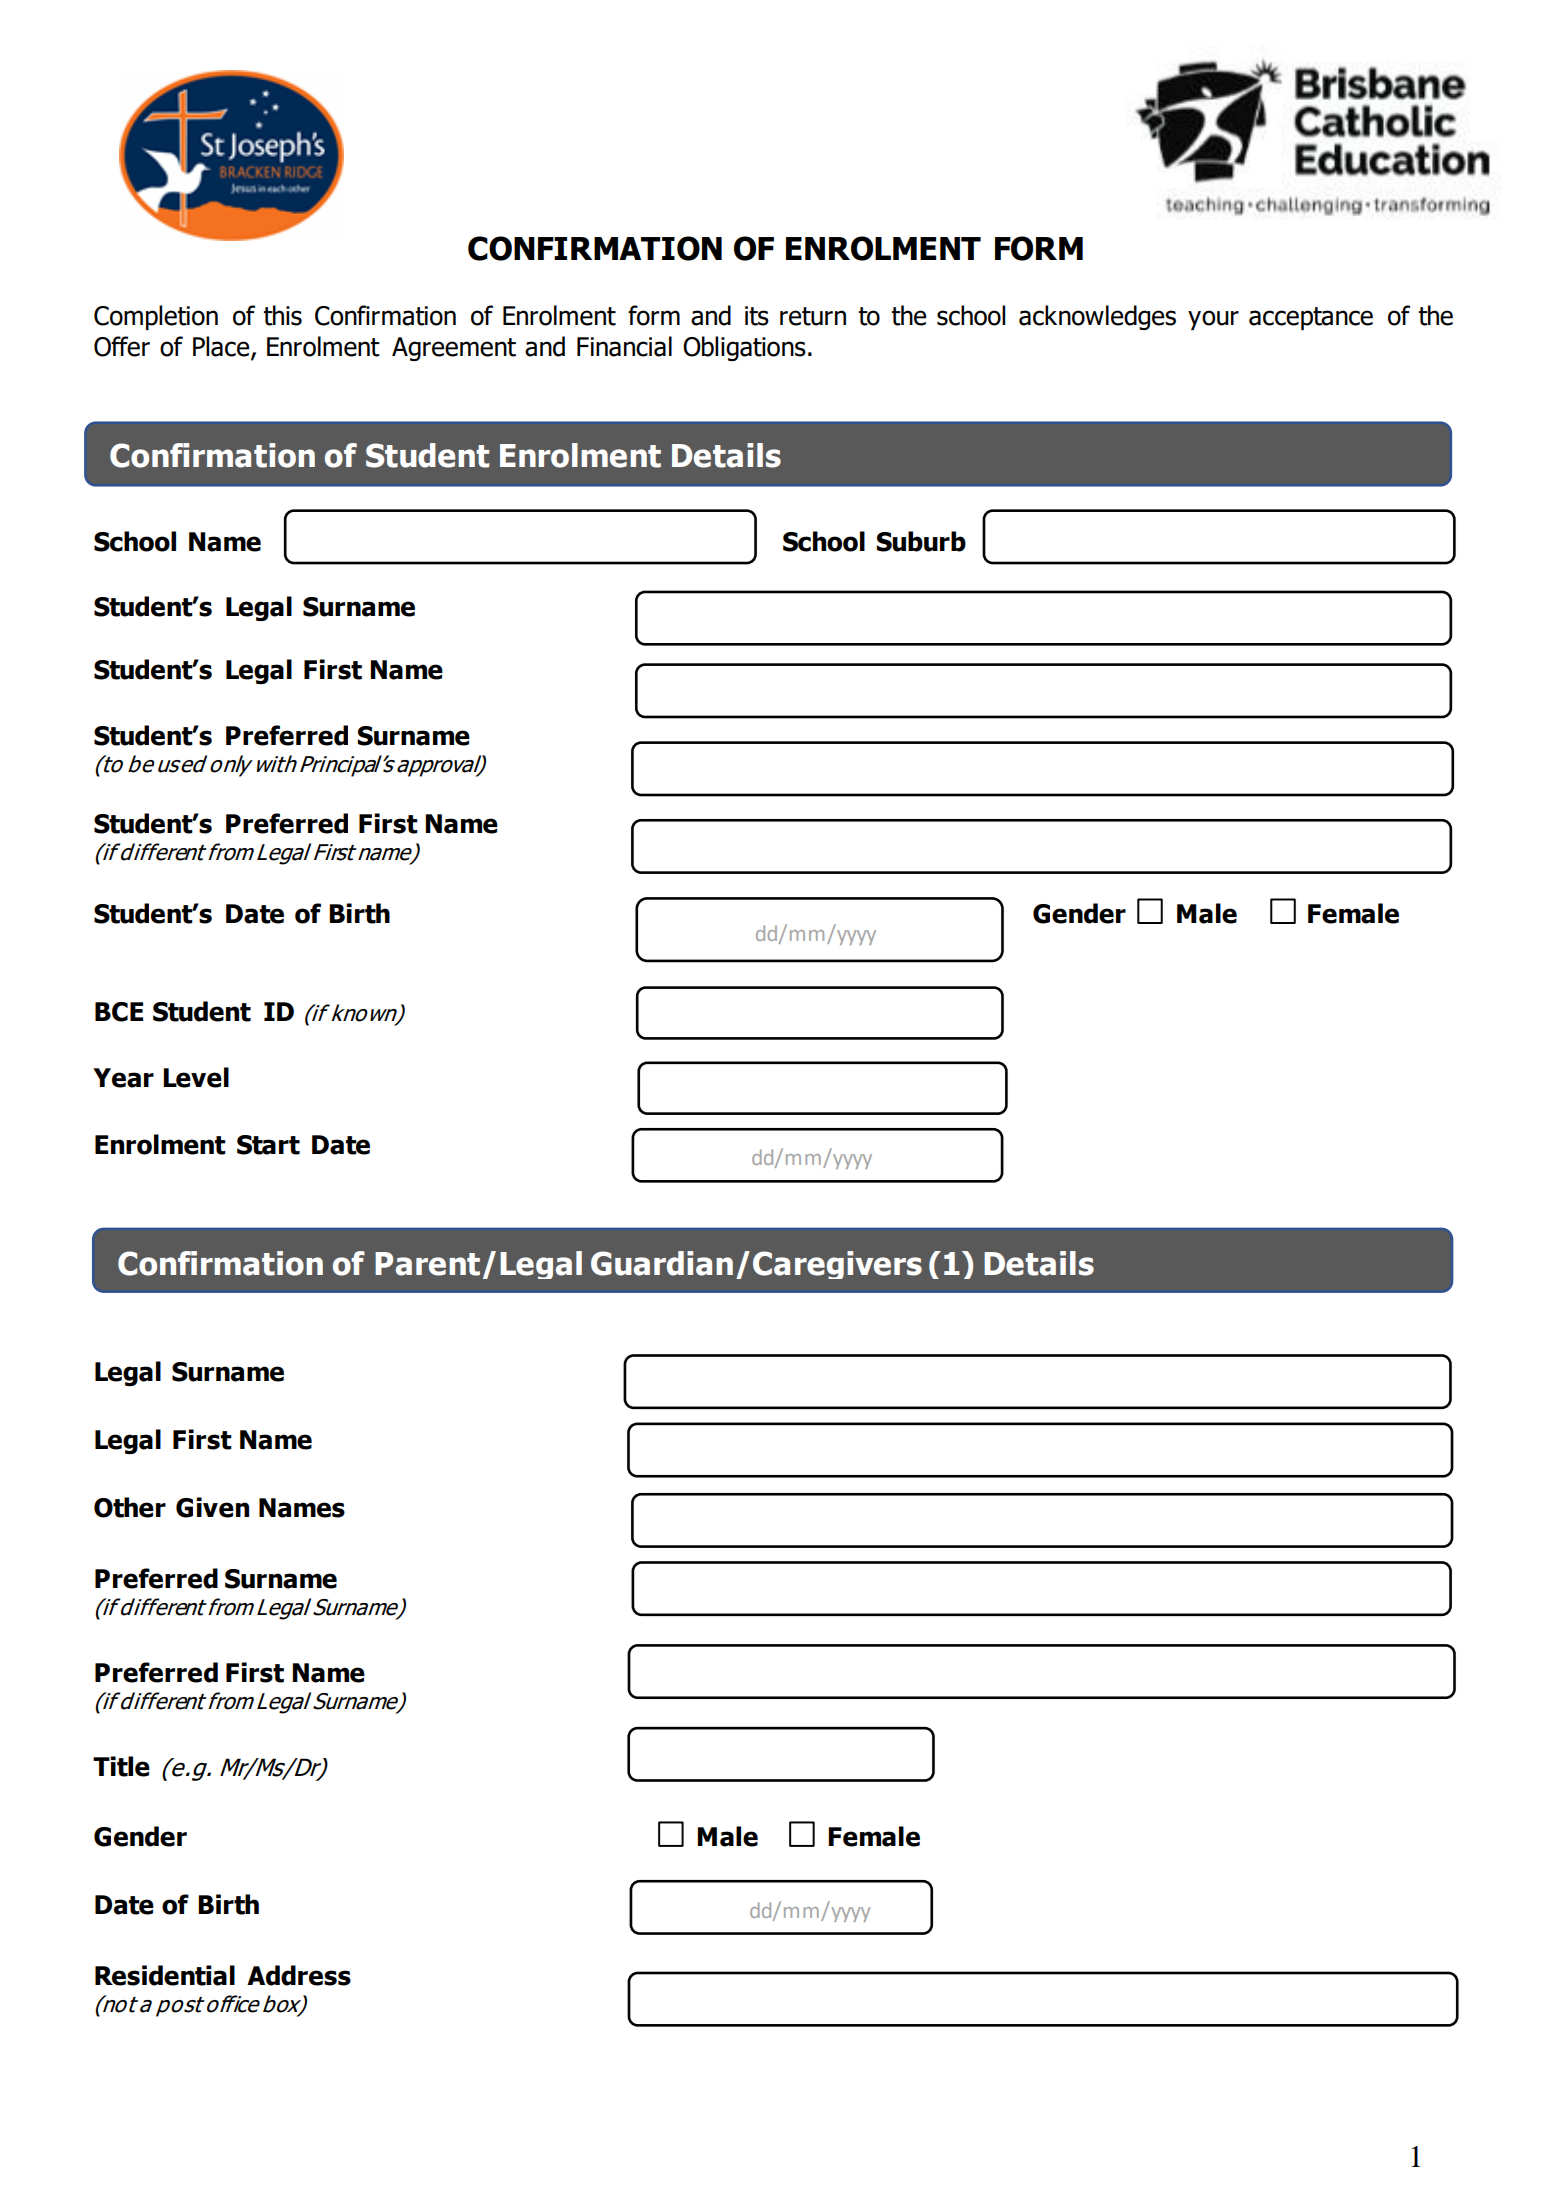 This screenshot has width=1551, height=2194. What do you see at coordinates (299, 1975) in the screenshot?
I see `Address` at bounding box center [299, 1975].
